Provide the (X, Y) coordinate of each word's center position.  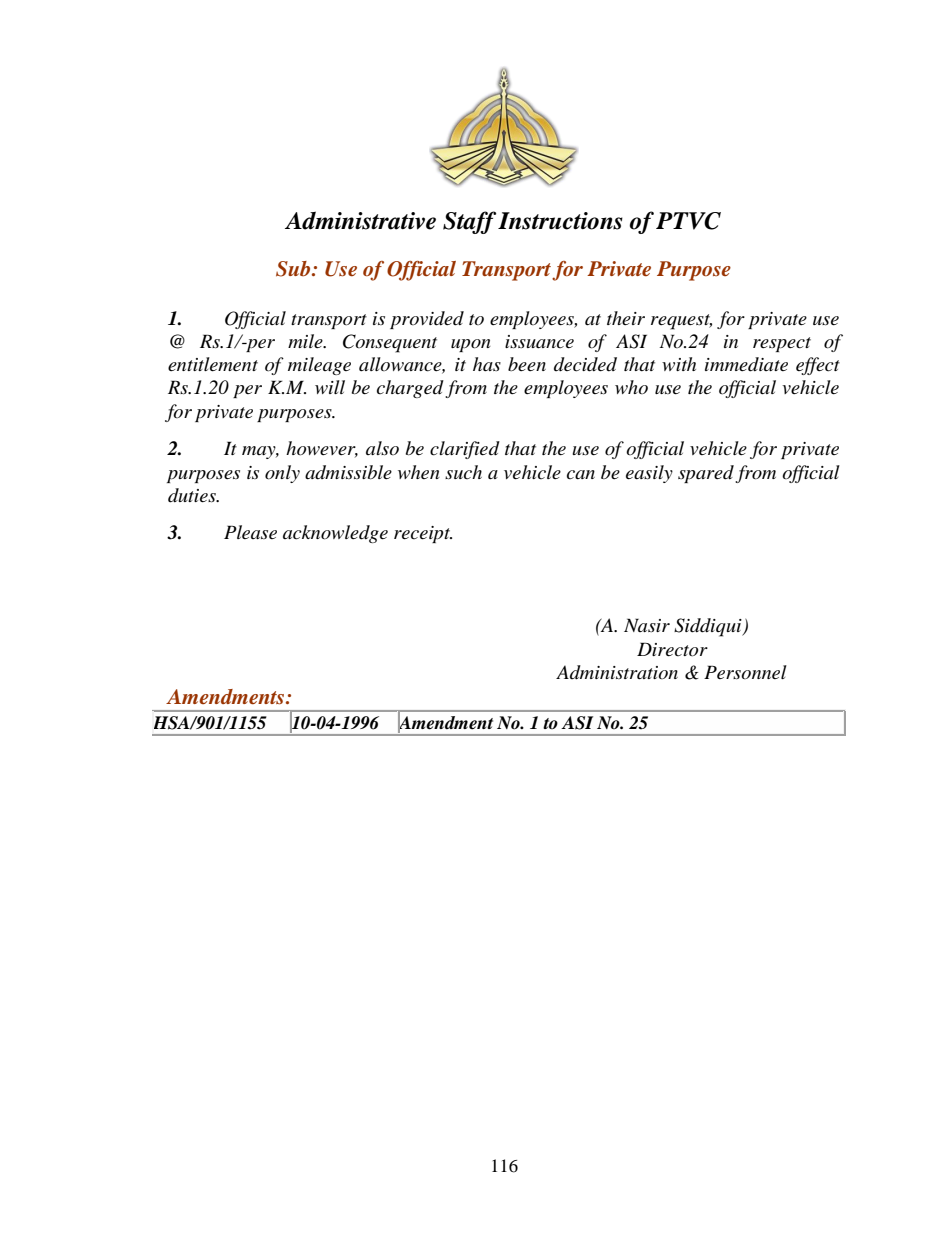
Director (672, 649)
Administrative (360, 220)
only (282, 474)
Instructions (560, 221)
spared (706, 474)
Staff (469, 222)
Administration (617, 672)
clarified (465, 450)
